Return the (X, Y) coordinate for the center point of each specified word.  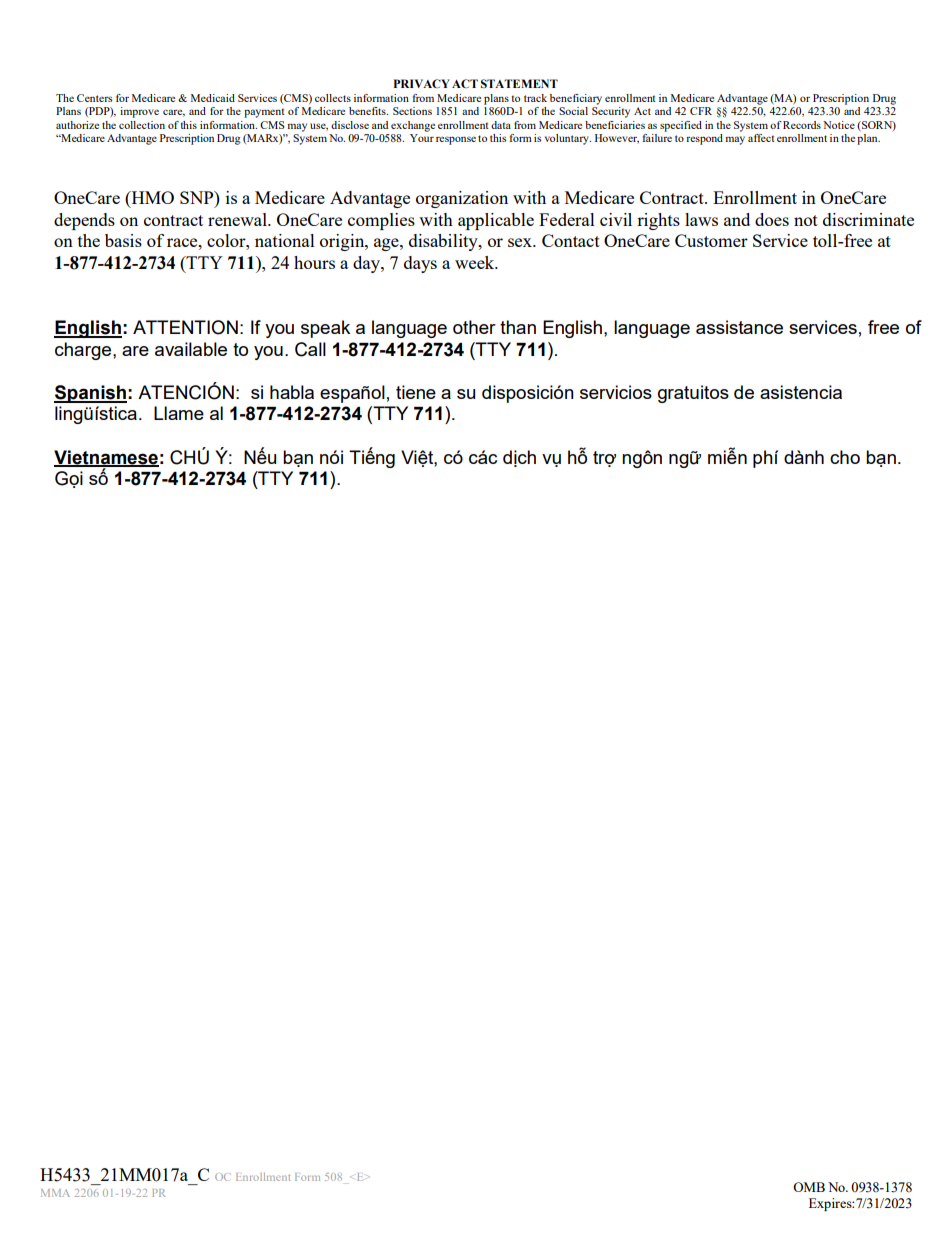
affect (761, 138)
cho (845, 457)
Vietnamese (106, 458)
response (456, 140)
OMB (809, 1187)
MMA (55, 1193)
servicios (616, 392)
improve (139, 112)
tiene (416, 392)
